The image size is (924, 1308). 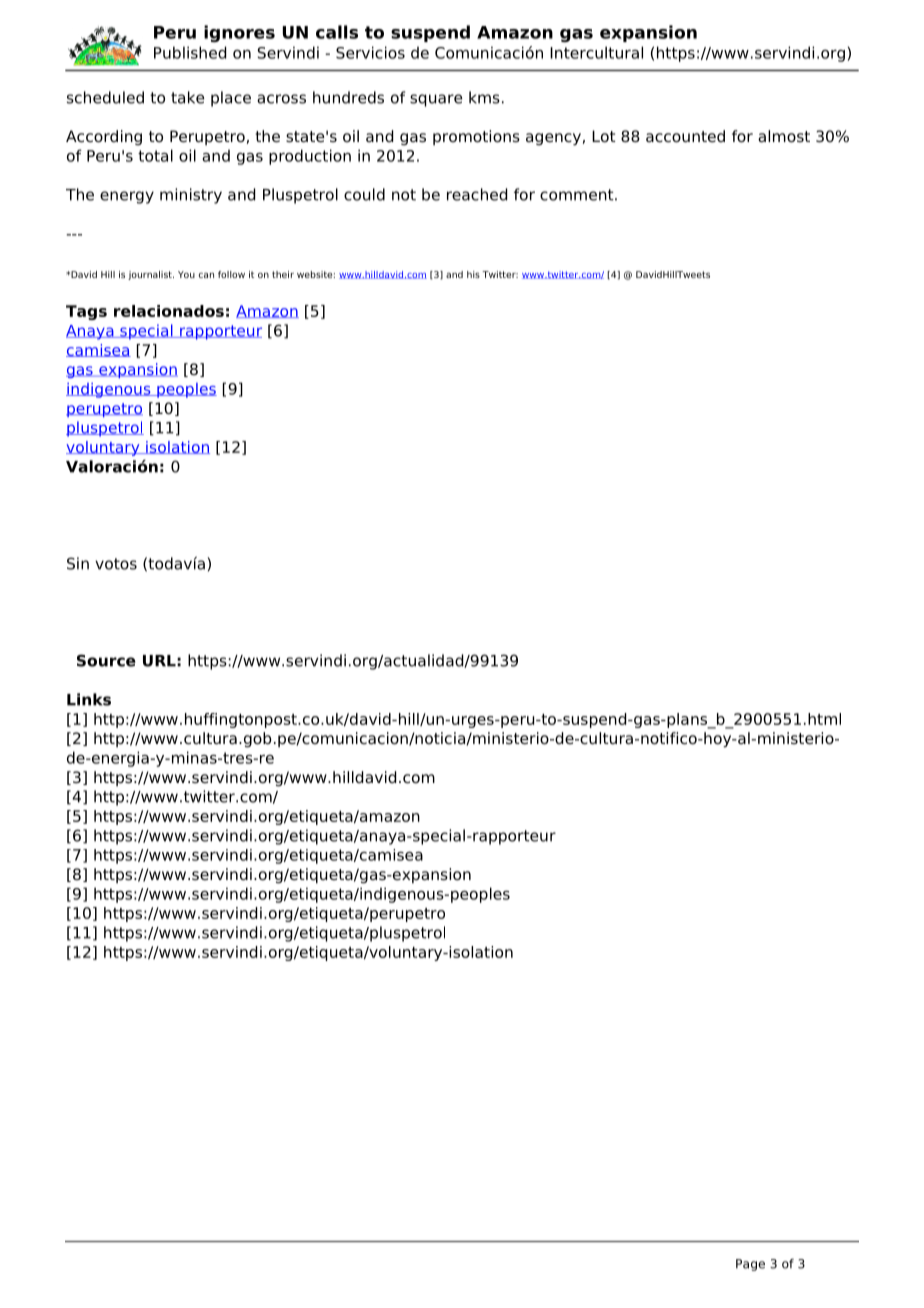 I want to click on Tags, so click(x=86, y=312).
